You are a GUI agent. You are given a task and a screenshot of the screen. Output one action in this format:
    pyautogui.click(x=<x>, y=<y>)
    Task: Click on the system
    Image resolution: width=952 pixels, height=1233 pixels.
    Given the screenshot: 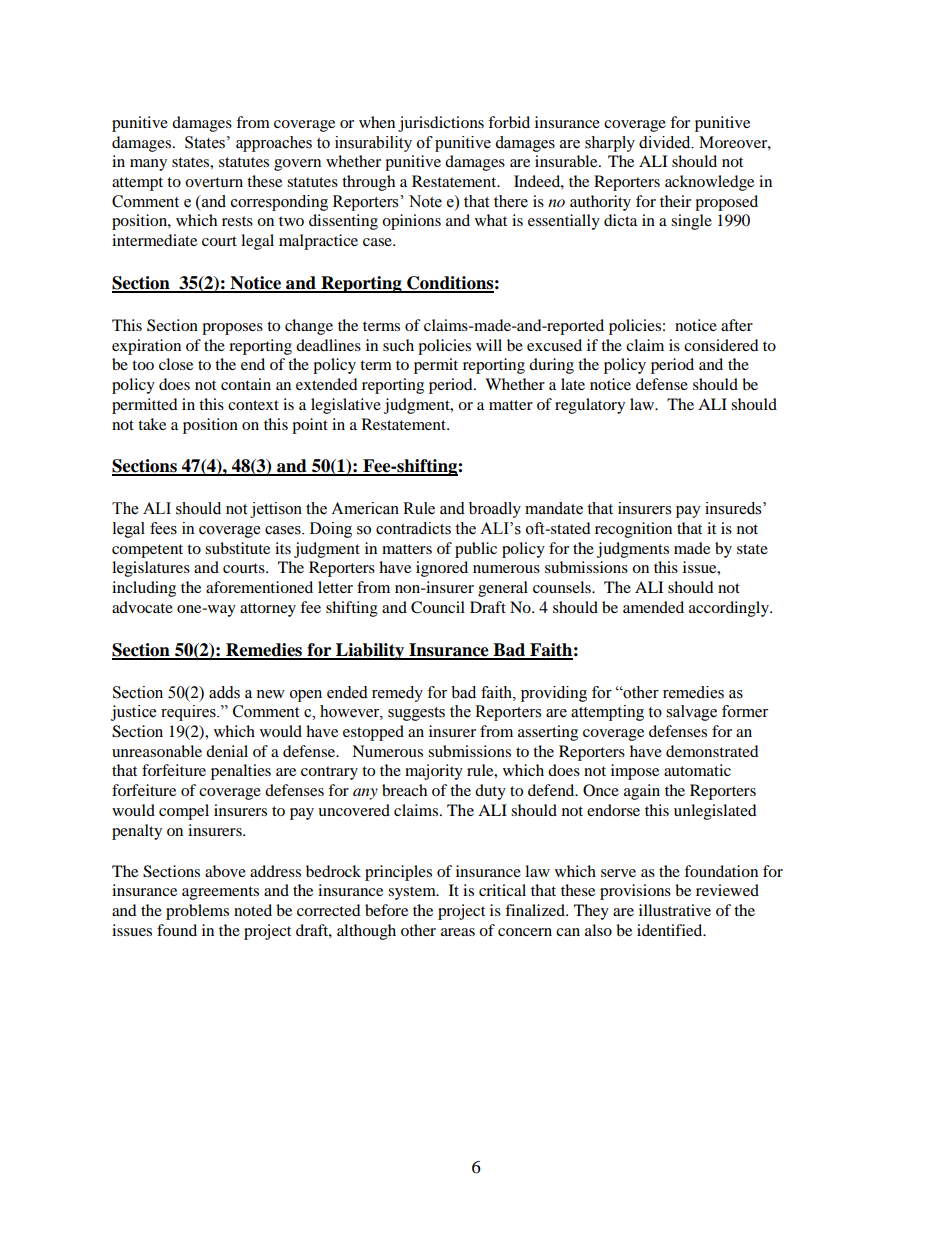 What is the action you would take?
    pyautogui.click(x=413, y=893)
